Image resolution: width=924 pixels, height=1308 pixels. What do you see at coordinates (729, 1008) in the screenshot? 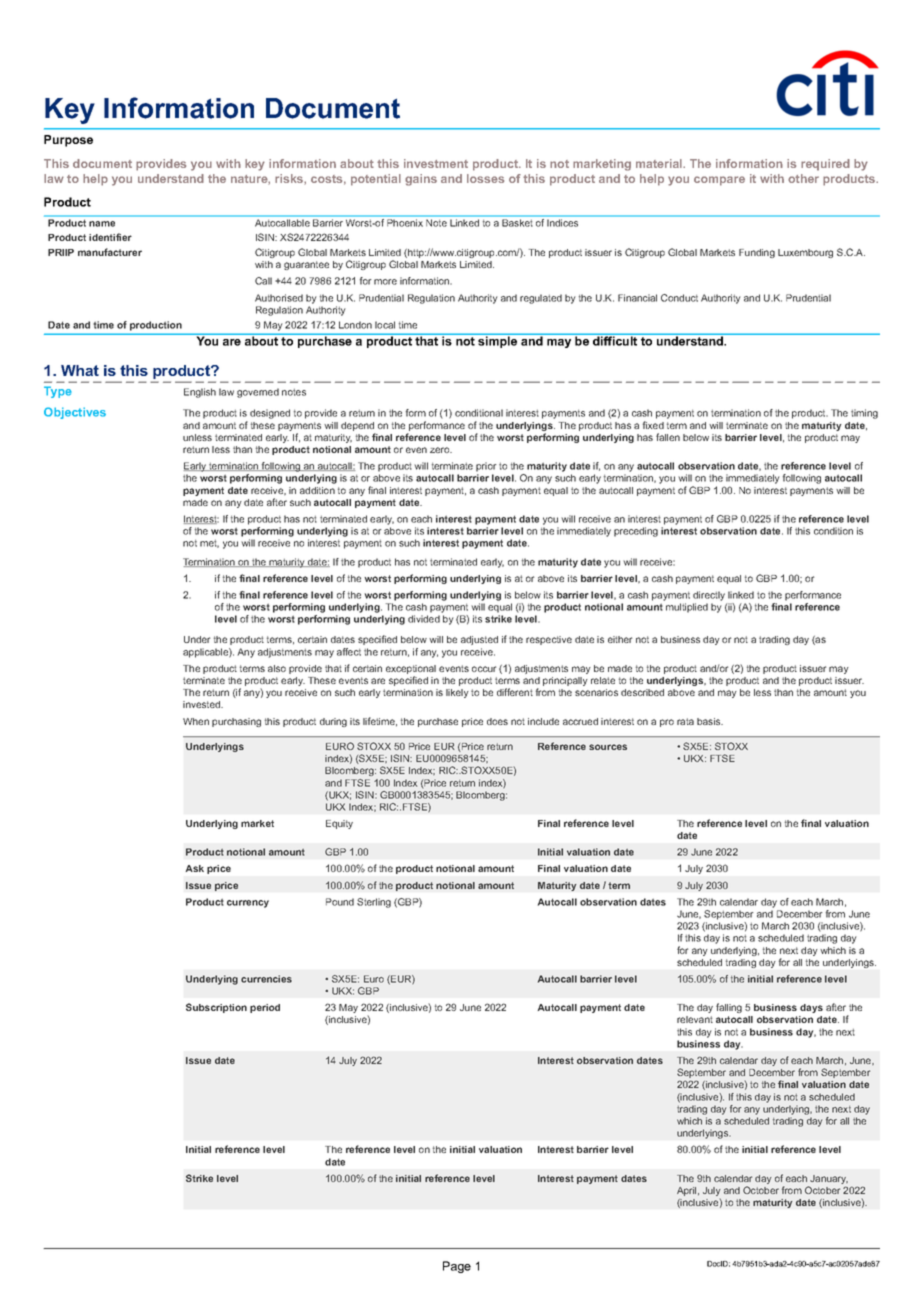
I see `falling` at bounding box center [729, 1008].
